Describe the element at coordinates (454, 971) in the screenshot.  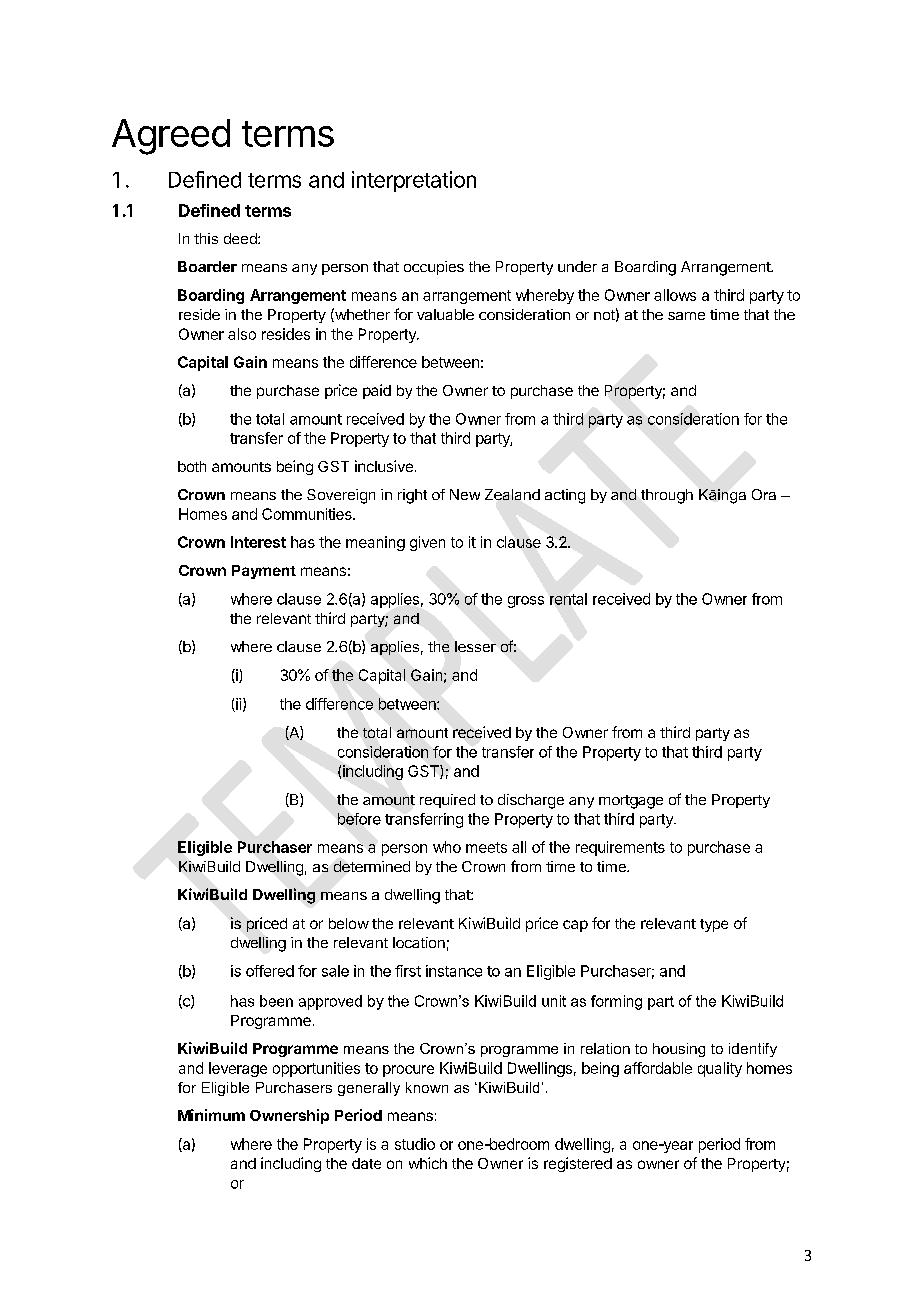
I see `instance` at that location.
